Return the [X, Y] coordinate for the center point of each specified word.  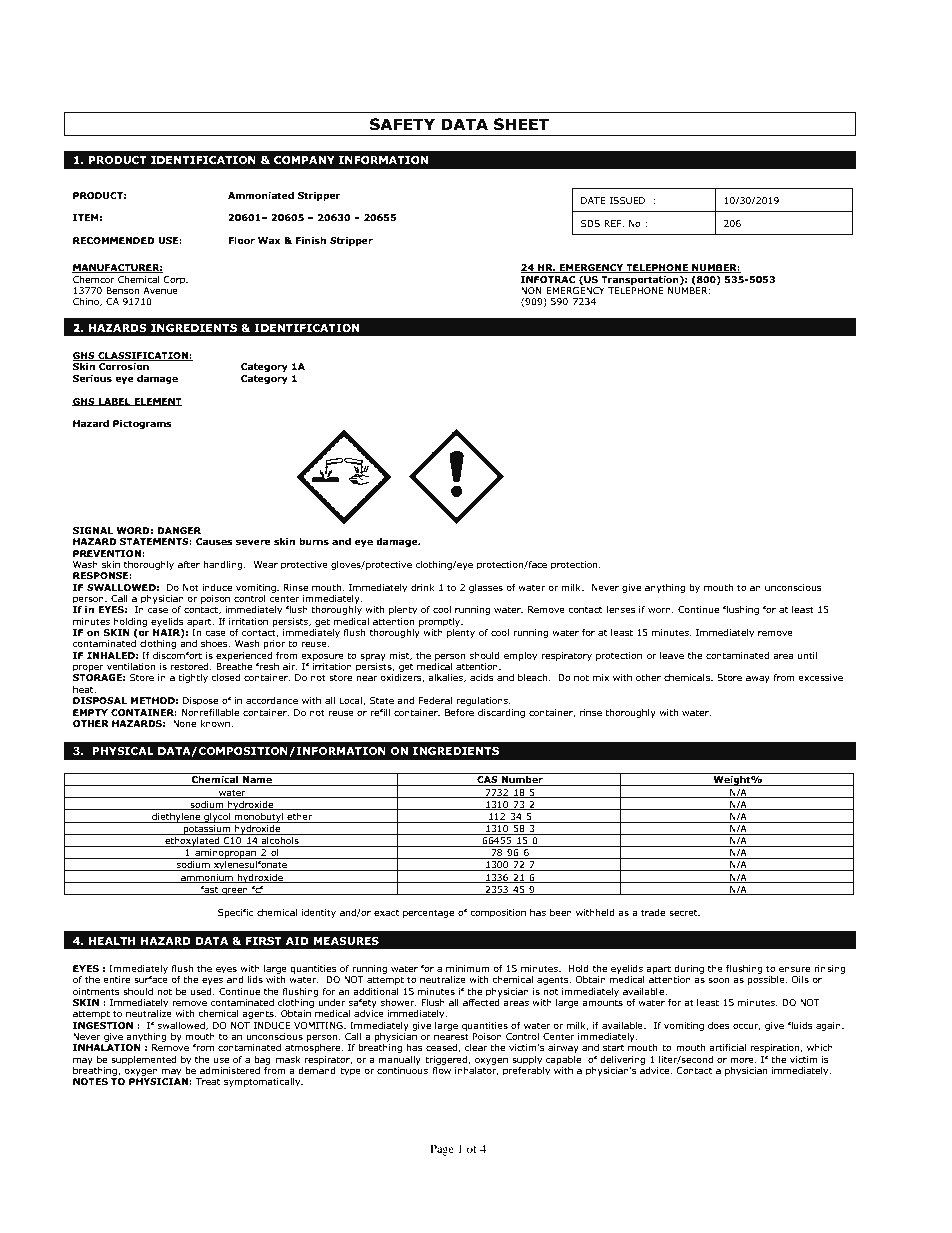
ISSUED [627, 200]
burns [314, 541]
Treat [208, 1081]
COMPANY [304, 160]
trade [653, 912]
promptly [441, 622]
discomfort [177, 655]
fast [210, 890]
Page [442, 1150]
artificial [727, 1047]
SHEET [521, 124]
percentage [428, 913]
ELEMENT [157, 402]
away [758, 679]
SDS [590, 223]
